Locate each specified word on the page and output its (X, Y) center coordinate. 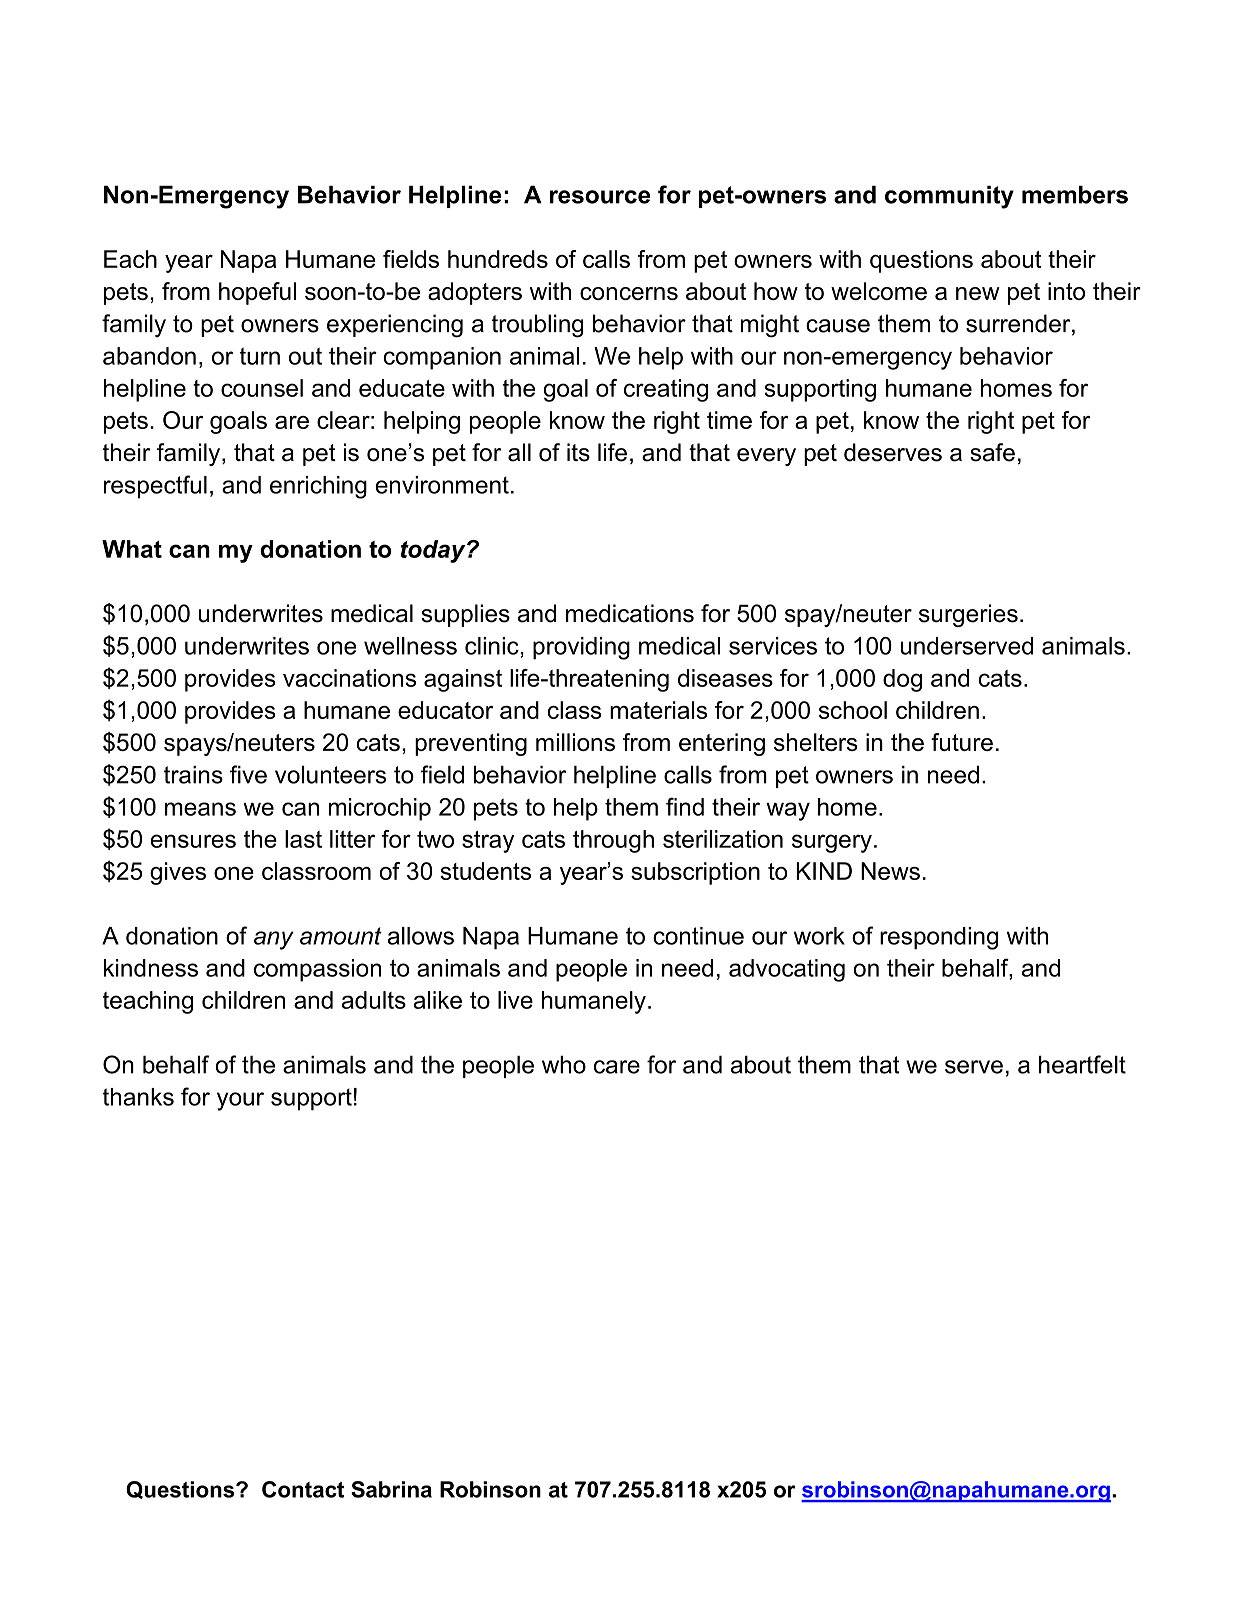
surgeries (968, 615)
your (240, 1101)
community (949, 197)
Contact (303, 1489)
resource (600, 197)
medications (630, 613)
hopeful (257, 293)
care (617, 1067)
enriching (318, 487)
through (613, 841)
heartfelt (1082, 1064)
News (890, 871)
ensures (193, 841)
